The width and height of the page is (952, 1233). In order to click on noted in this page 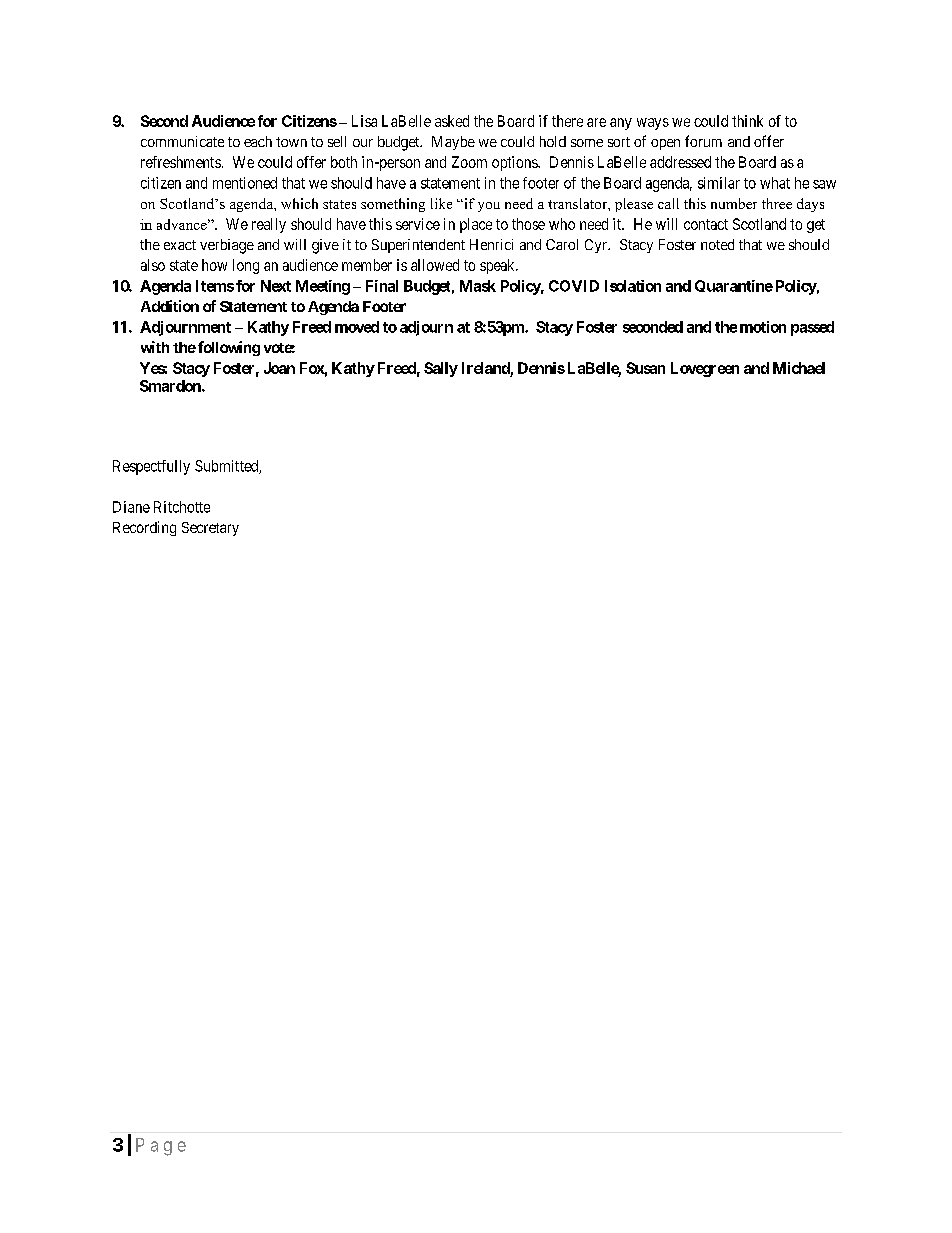, I will do `click(717, 244)`.
